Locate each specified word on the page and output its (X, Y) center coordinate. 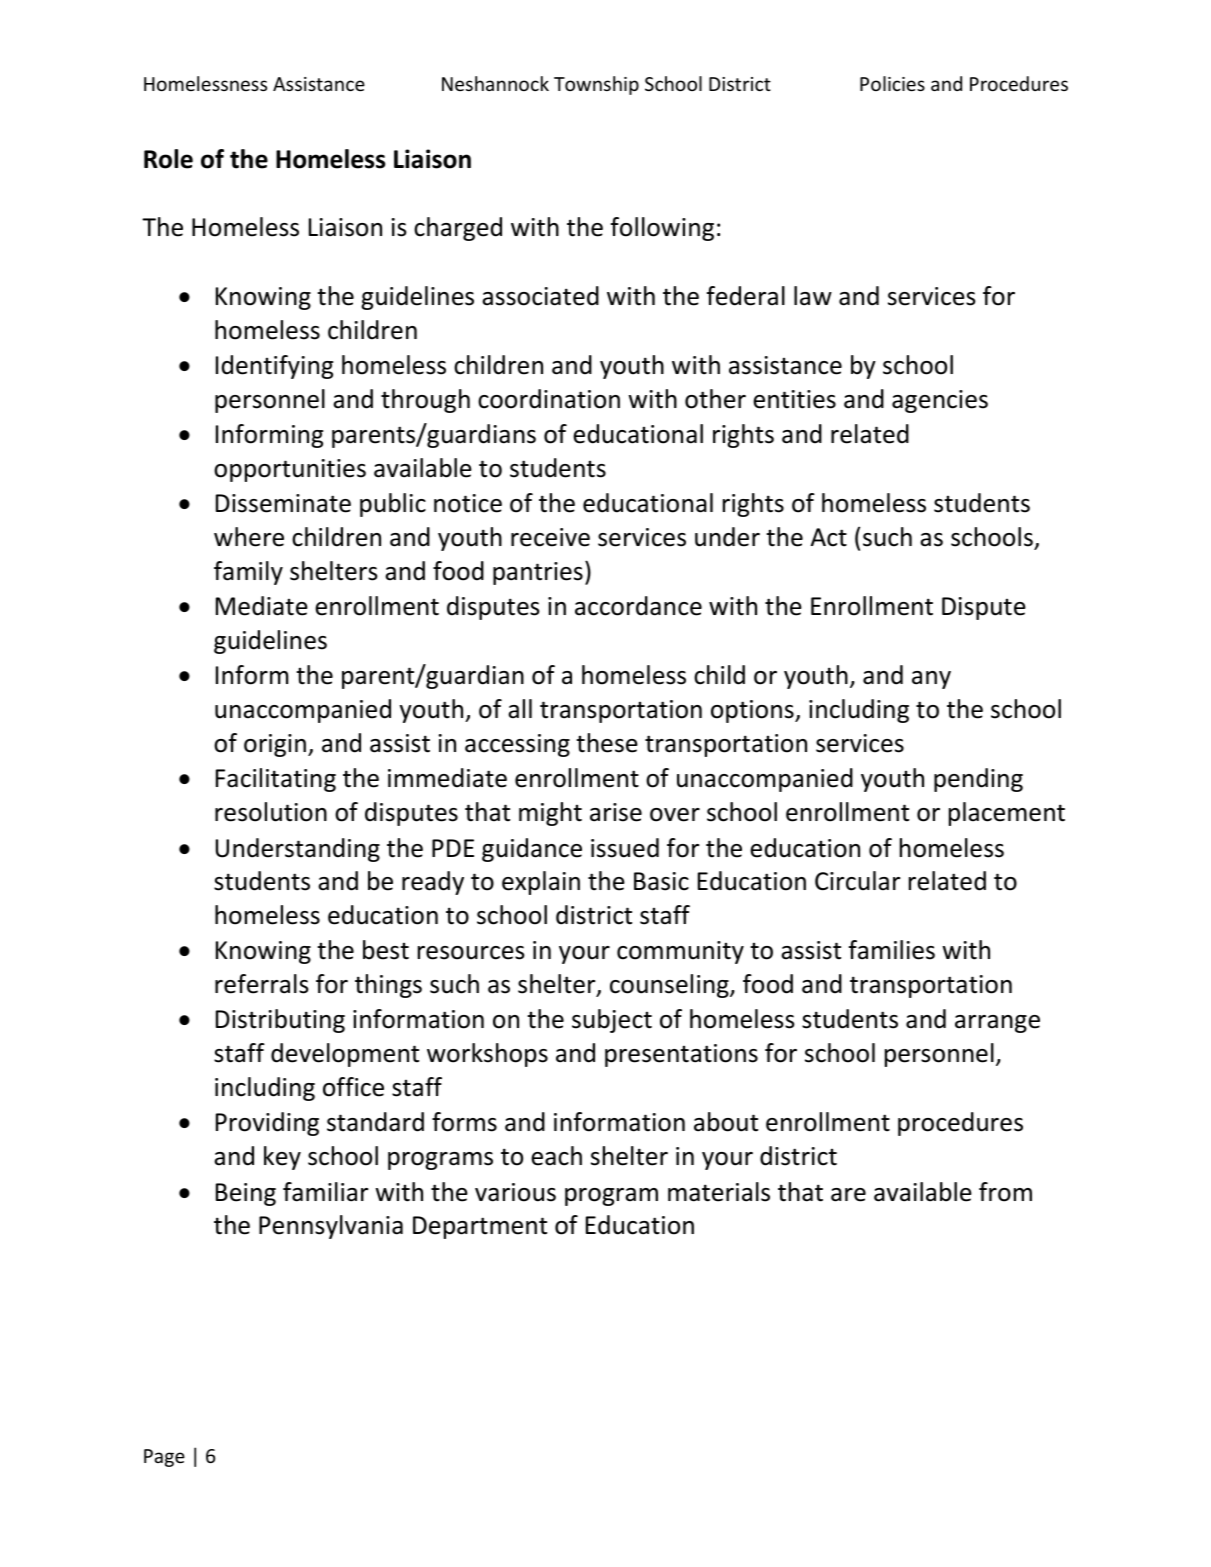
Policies (892, 83)
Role (168, 159)
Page (164, 1458)
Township (596, 85)
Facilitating (276, 780)
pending (978, 780)
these (607, 743)
